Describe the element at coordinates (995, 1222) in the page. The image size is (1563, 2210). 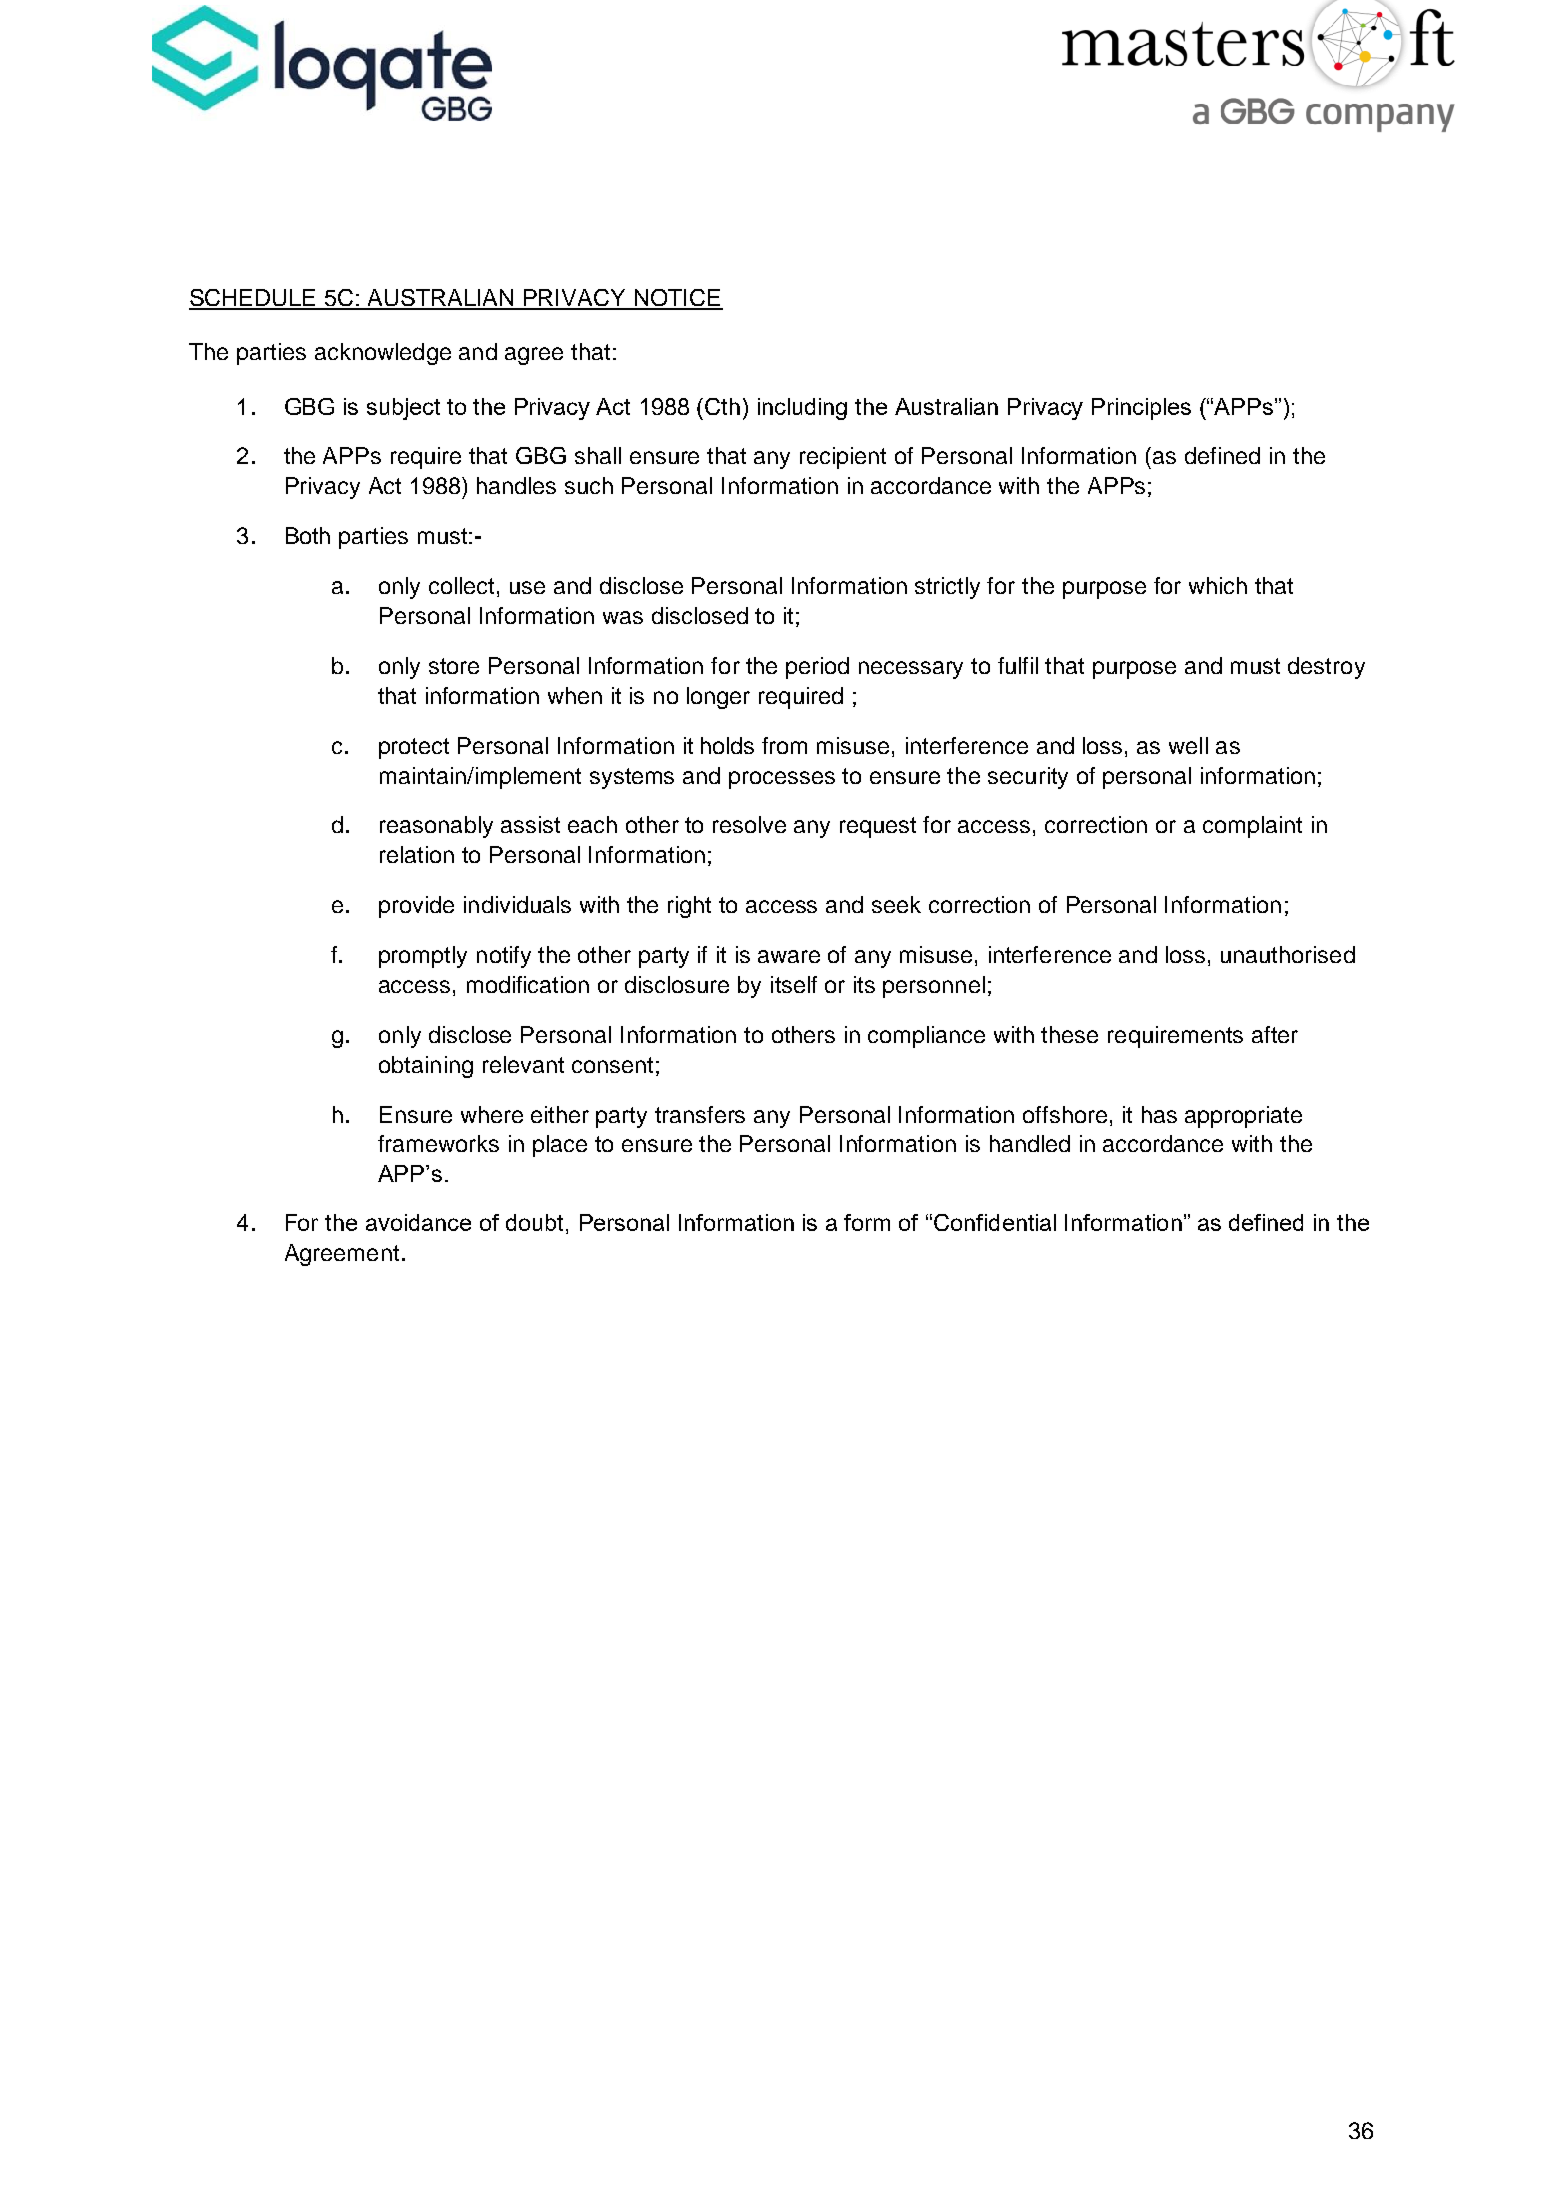
I see `Confidential` at that location.
